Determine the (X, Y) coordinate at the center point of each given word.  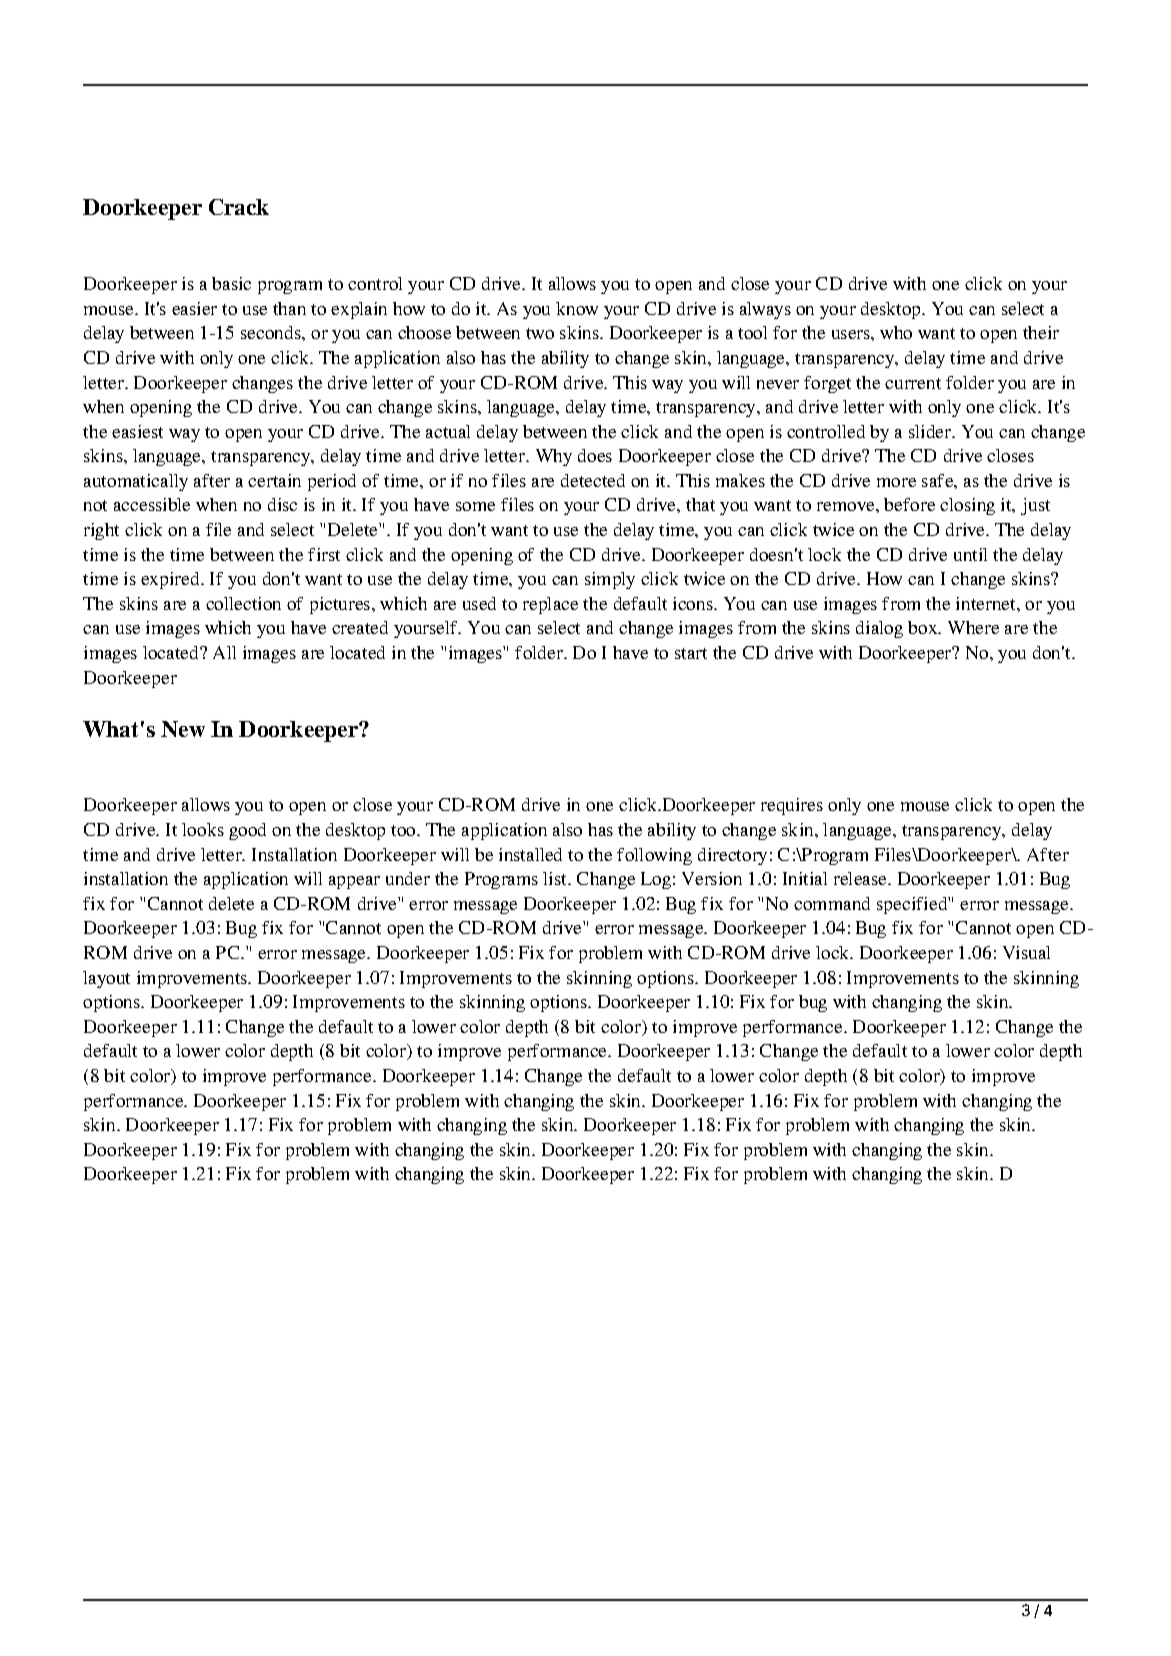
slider (931, 431)
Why (554, 457)
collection (243, 603)
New (183, 729)
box (924, 627)
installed (530, 854)
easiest (137, 431)
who (896, 332)
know (577, 308)
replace (550, 605)
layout (106, 979)
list (556, 878)
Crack (239, 207)
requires (792, 806)
